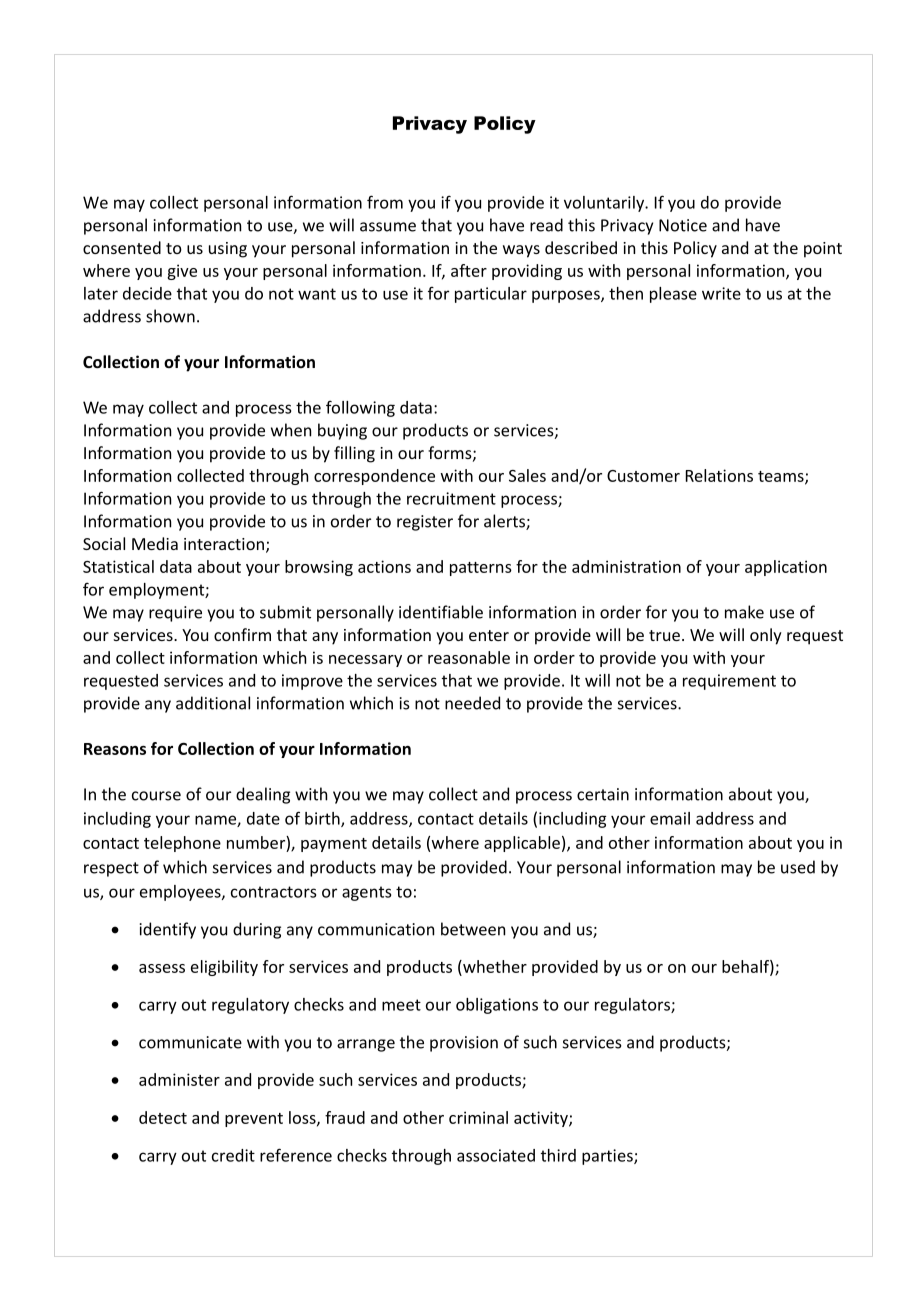 The width and height of the image is (924, 1308). Describe the element at coordinates (213, 703) in the image. I see `additional` at that location.
